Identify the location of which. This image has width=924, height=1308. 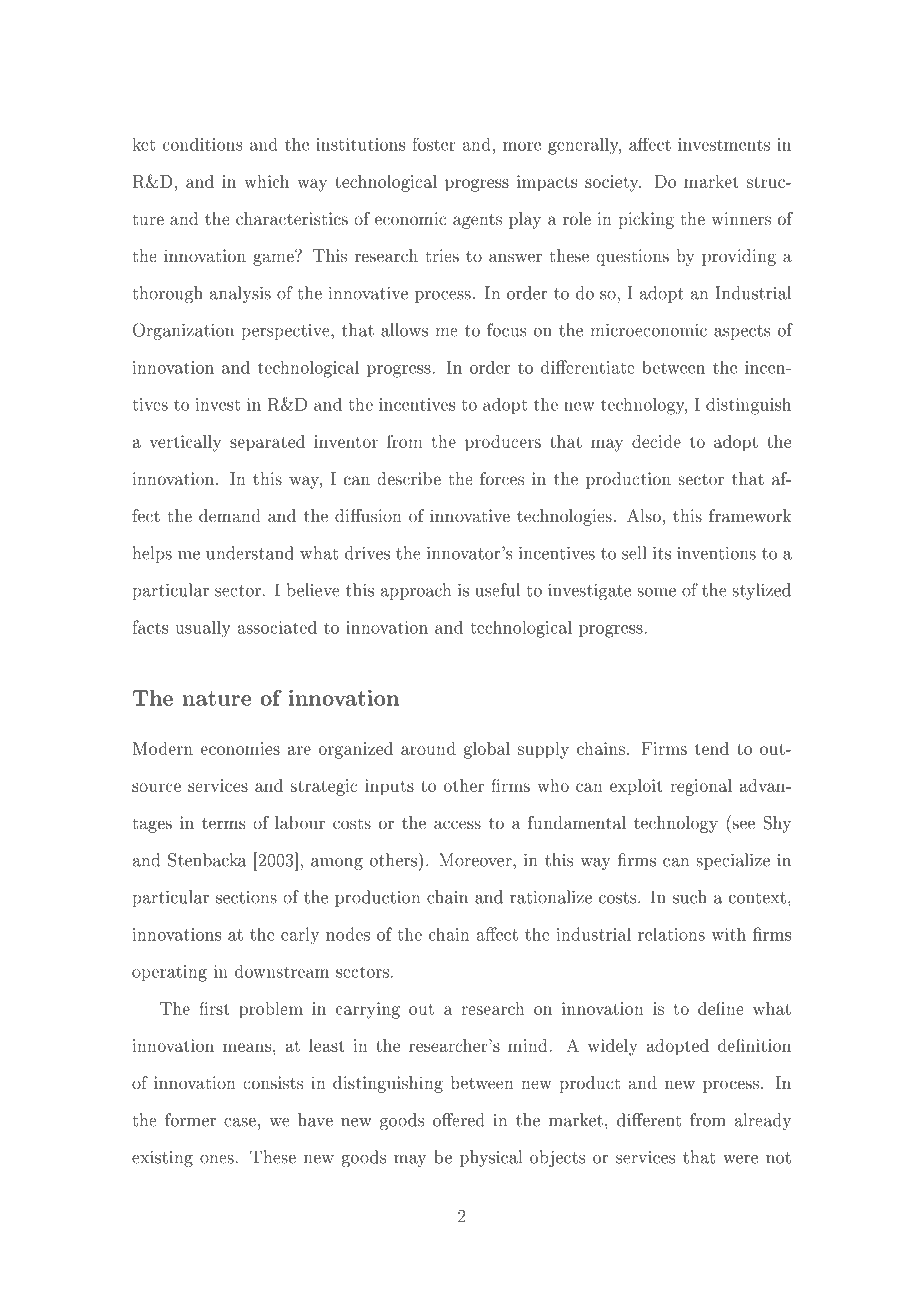
(267, 181).
